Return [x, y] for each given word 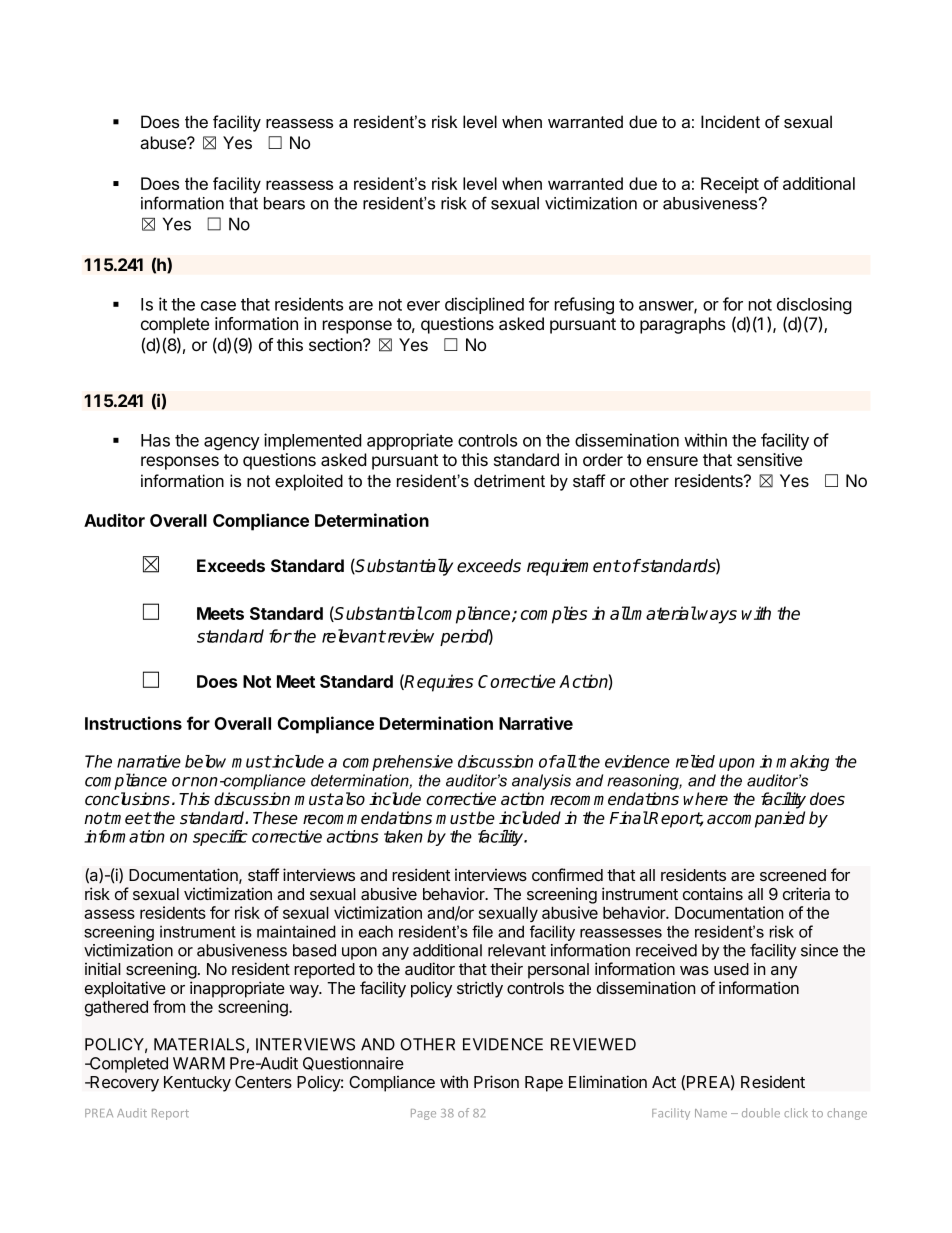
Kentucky [197, 1084]
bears [284, 203]
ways [717, 617]
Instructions [133, 723]
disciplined [484, 305]
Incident [730, 121]
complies [554, 615]
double [761, 1113]
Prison [496, 1081]
